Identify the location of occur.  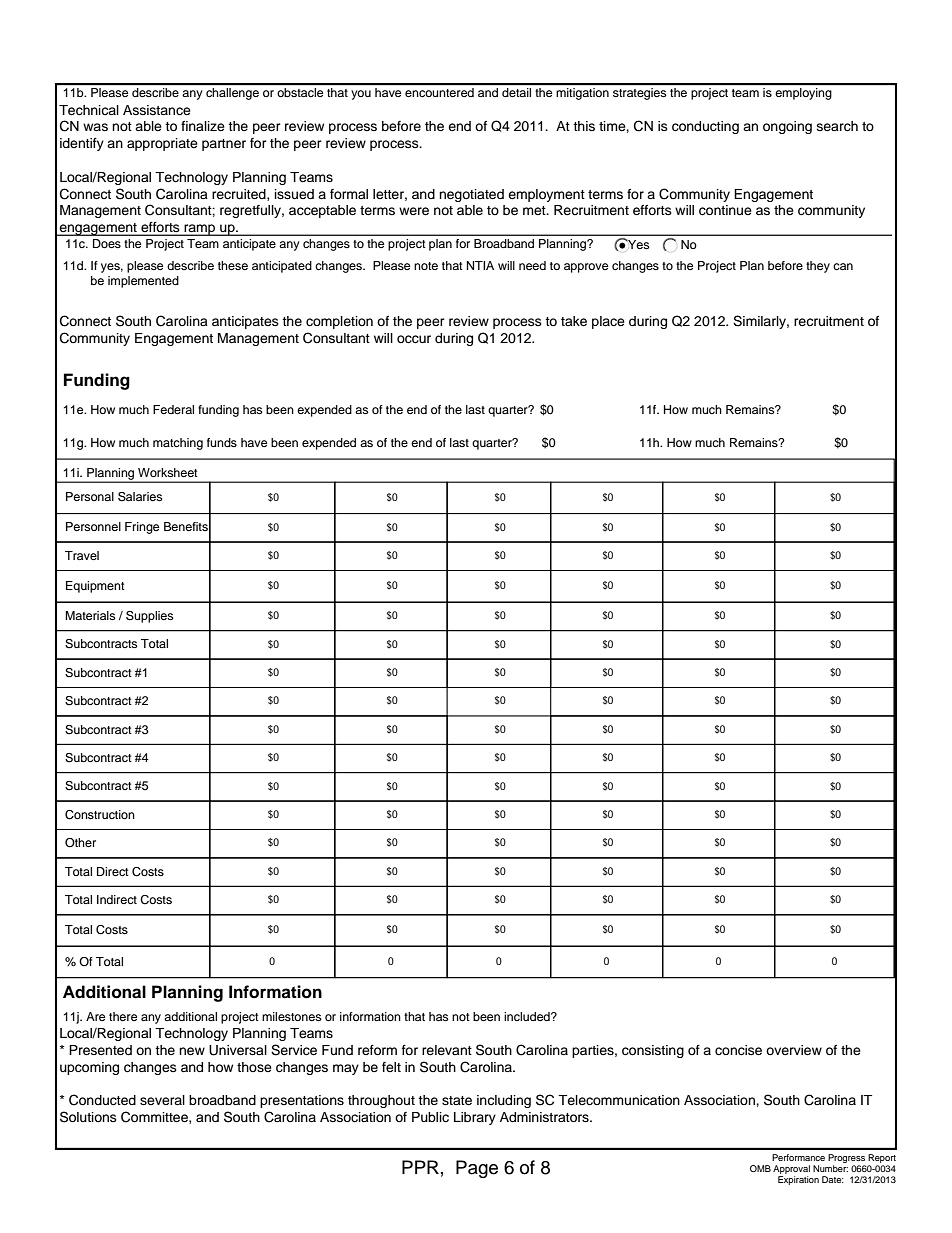
(414, 339).
